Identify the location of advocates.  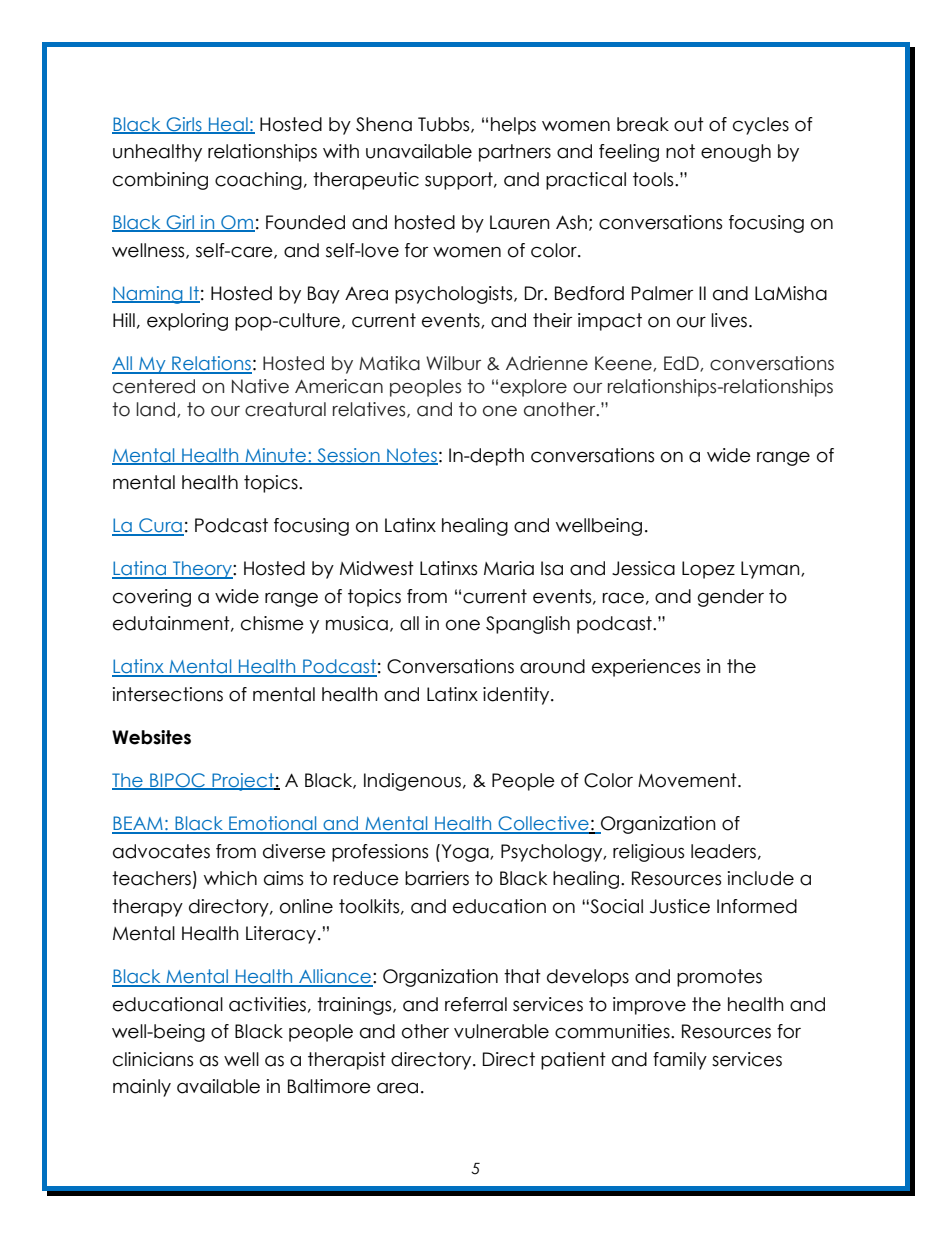
(161, 851).
